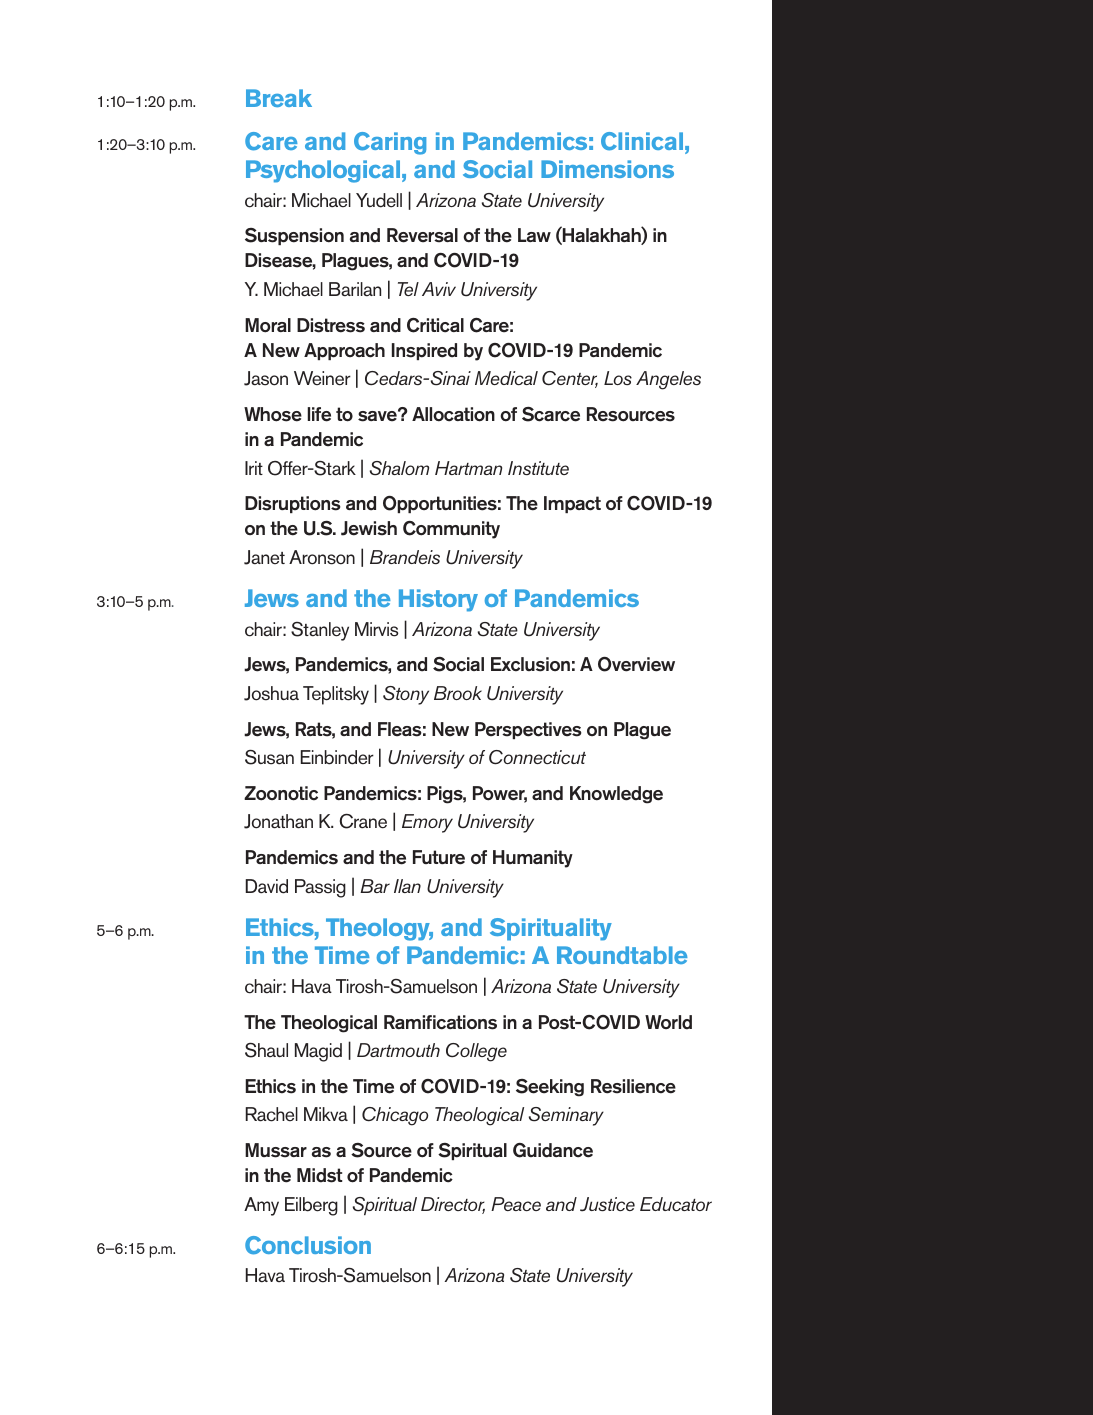  I want to click on Dimensions, so click(607, 169).
